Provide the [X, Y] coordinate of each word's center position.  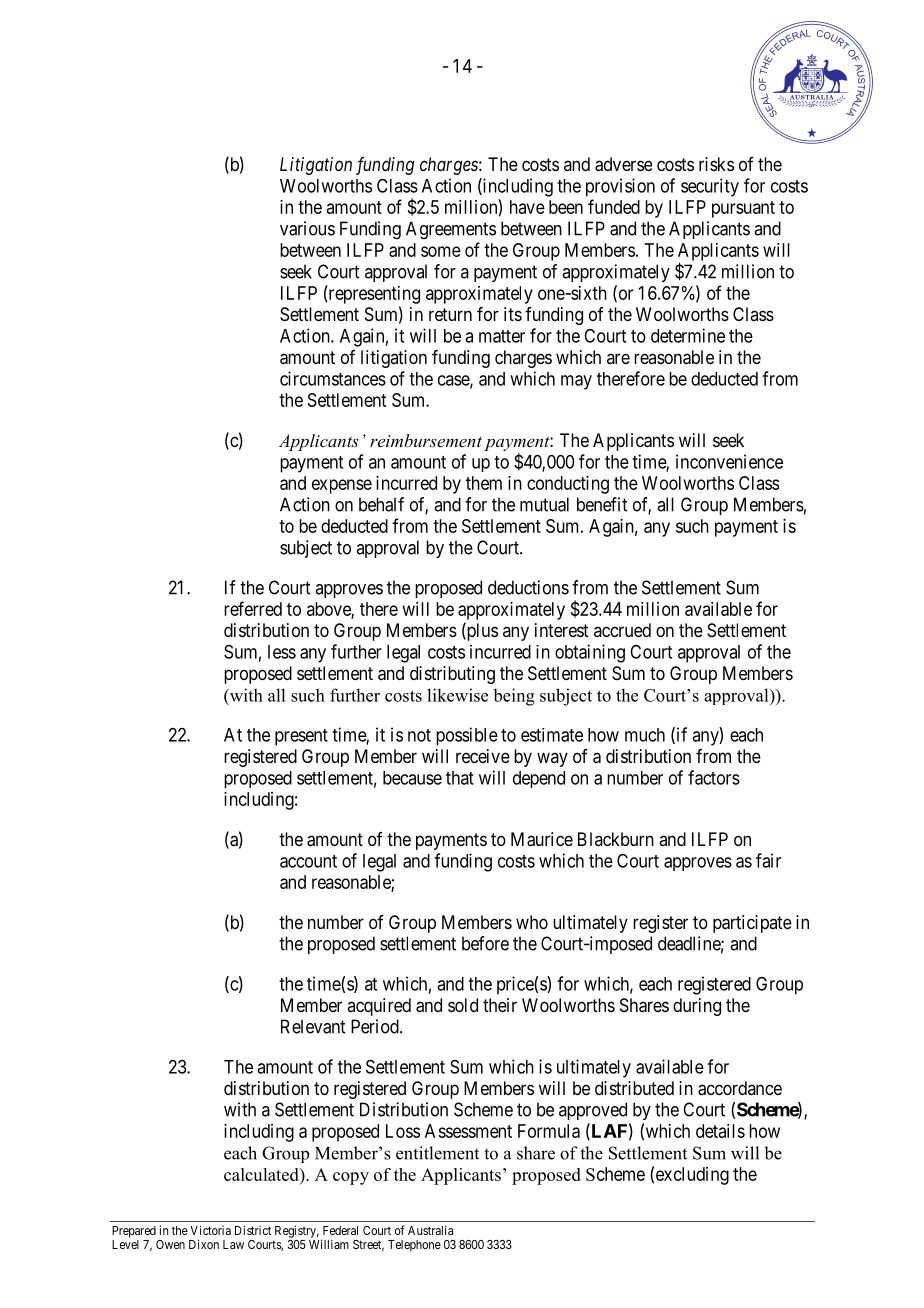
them [484, 483]
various [307, 228]
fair [768, 860]
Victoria [210, 1230]
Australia [430, 1230]
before [485, 943]
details [720, 1131]
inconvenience [729, 461]
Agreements [451, 230]
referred [253, 608]
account [308, 861]
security [710, 187]
